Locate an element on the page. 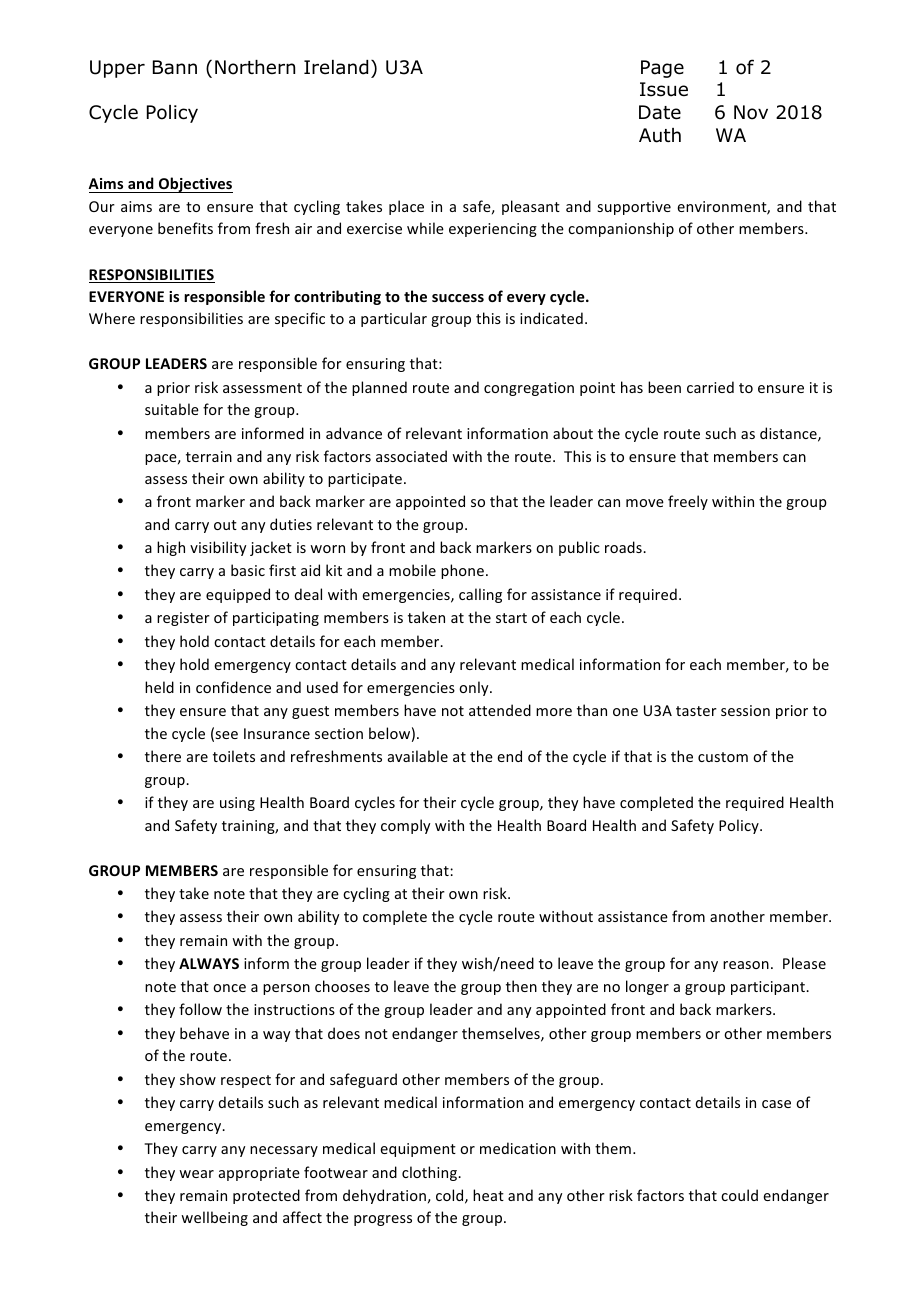 This document has height=1308, width=924. only is located at coordinates (475, 688).
